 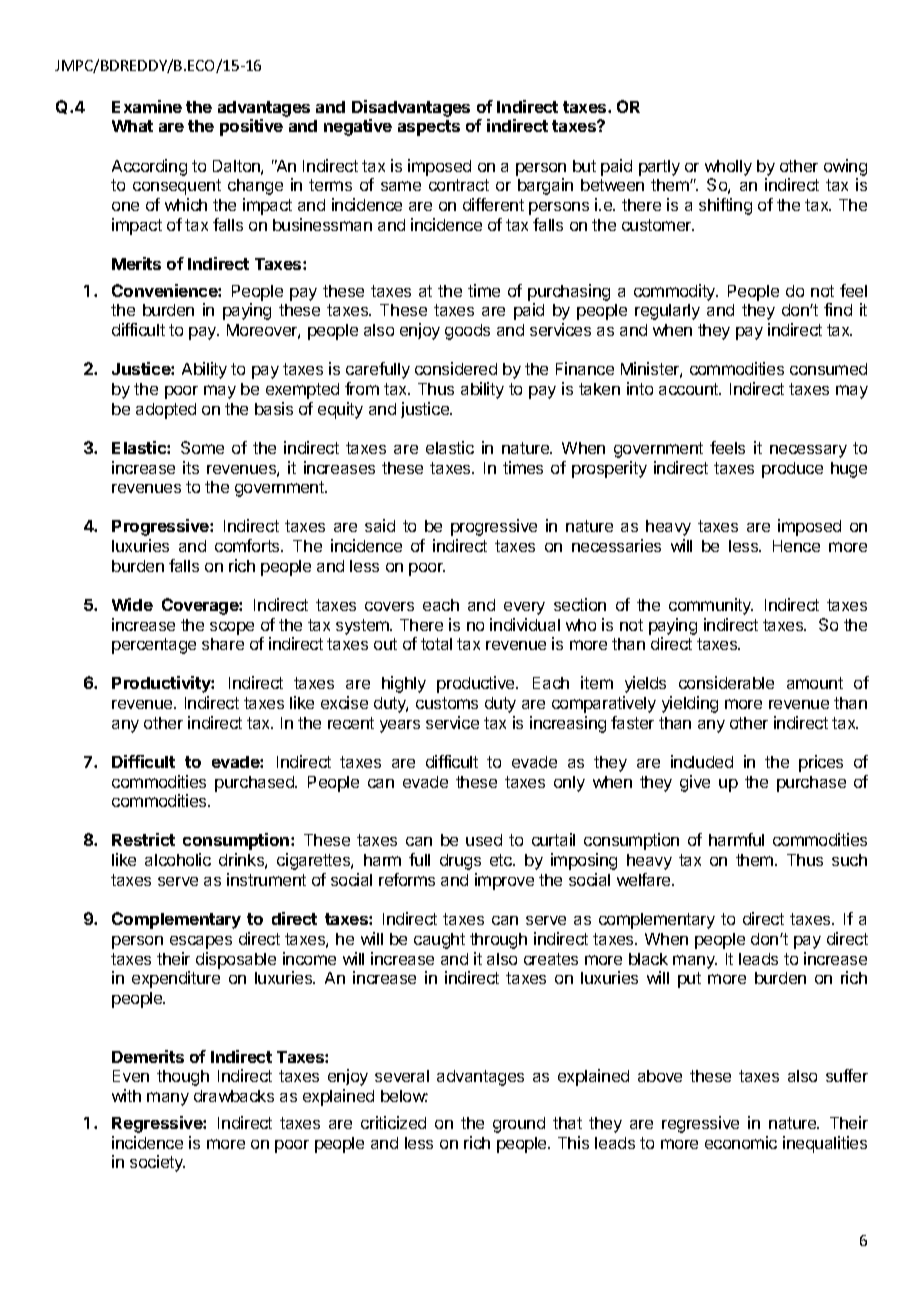 I want to click on community, so click(x=711, y=606).
